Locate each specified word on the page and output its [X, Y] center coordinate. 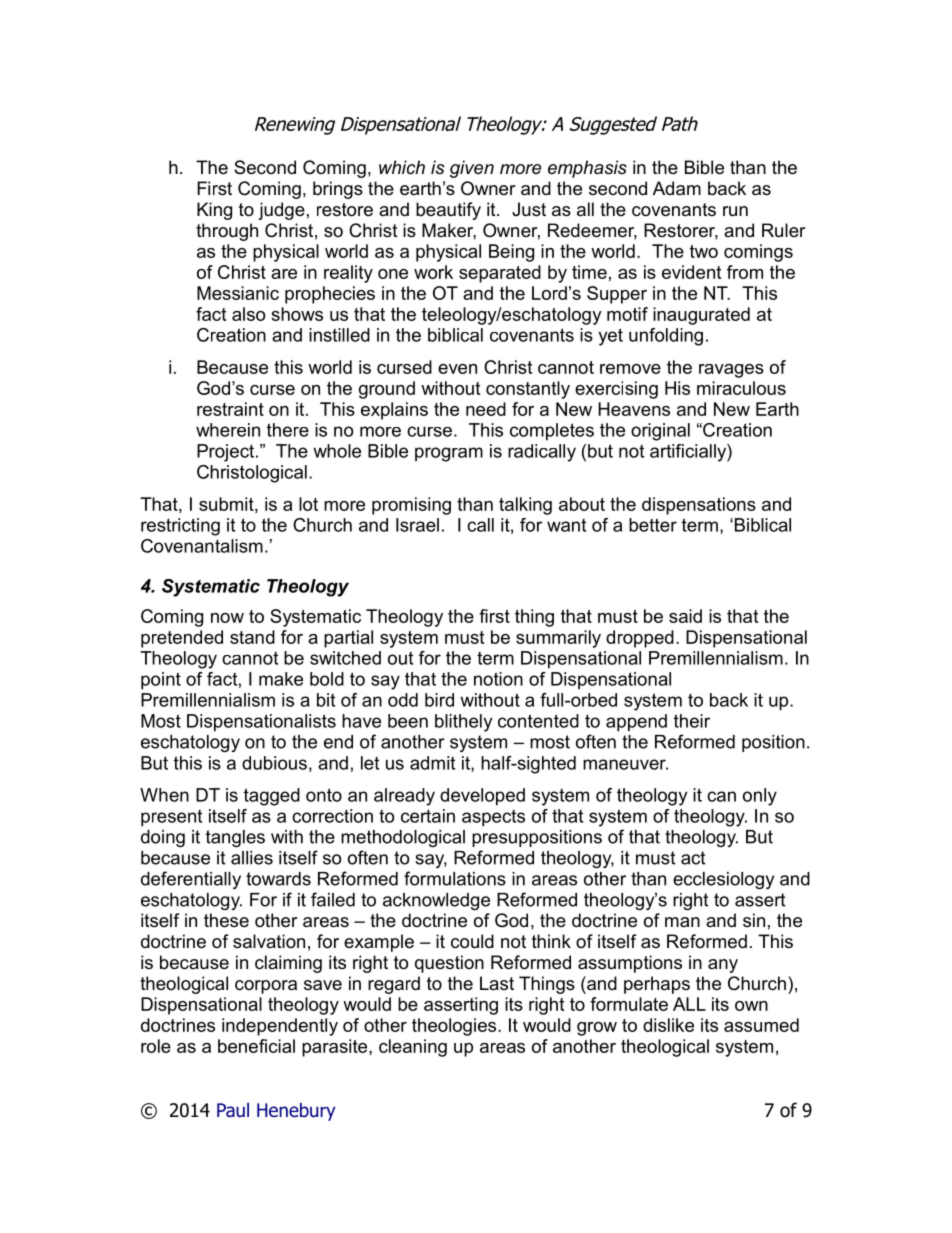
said [685, 616]
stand [252, 637]
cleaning [413, 1048]
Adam [677, 188]
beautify [448, 211]
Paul [233, 1110]
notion [498, 679]
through [227, 232]
